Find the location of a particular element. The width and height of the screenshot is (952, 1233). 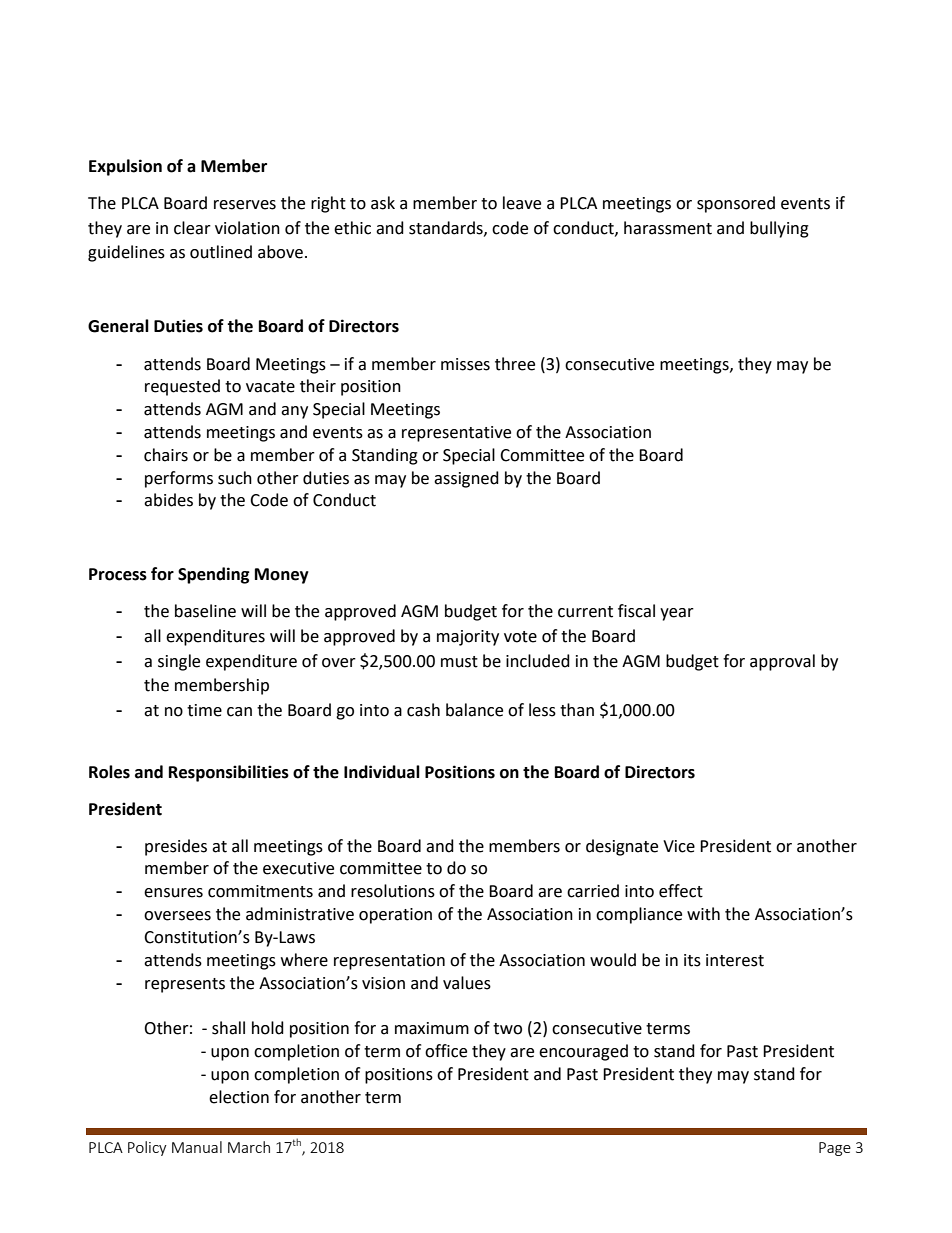

must is located at coordinates (459, 662).
